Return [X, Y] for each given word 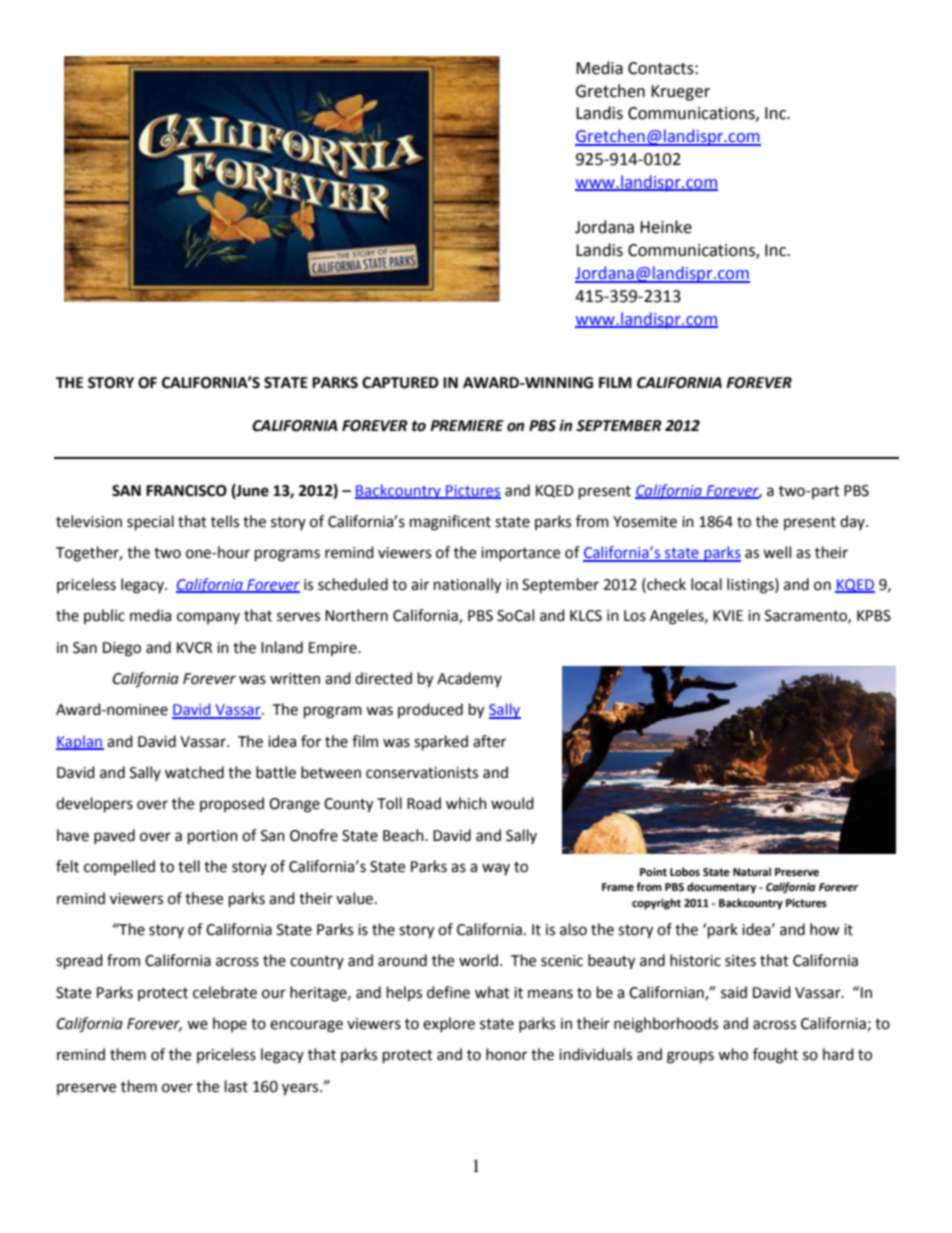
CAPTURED [400, 383]
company [208, 618]
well [777, 552]
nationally [467, 586]
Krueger [680, 93]
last [236, 1086]
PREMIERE [467, 425]
